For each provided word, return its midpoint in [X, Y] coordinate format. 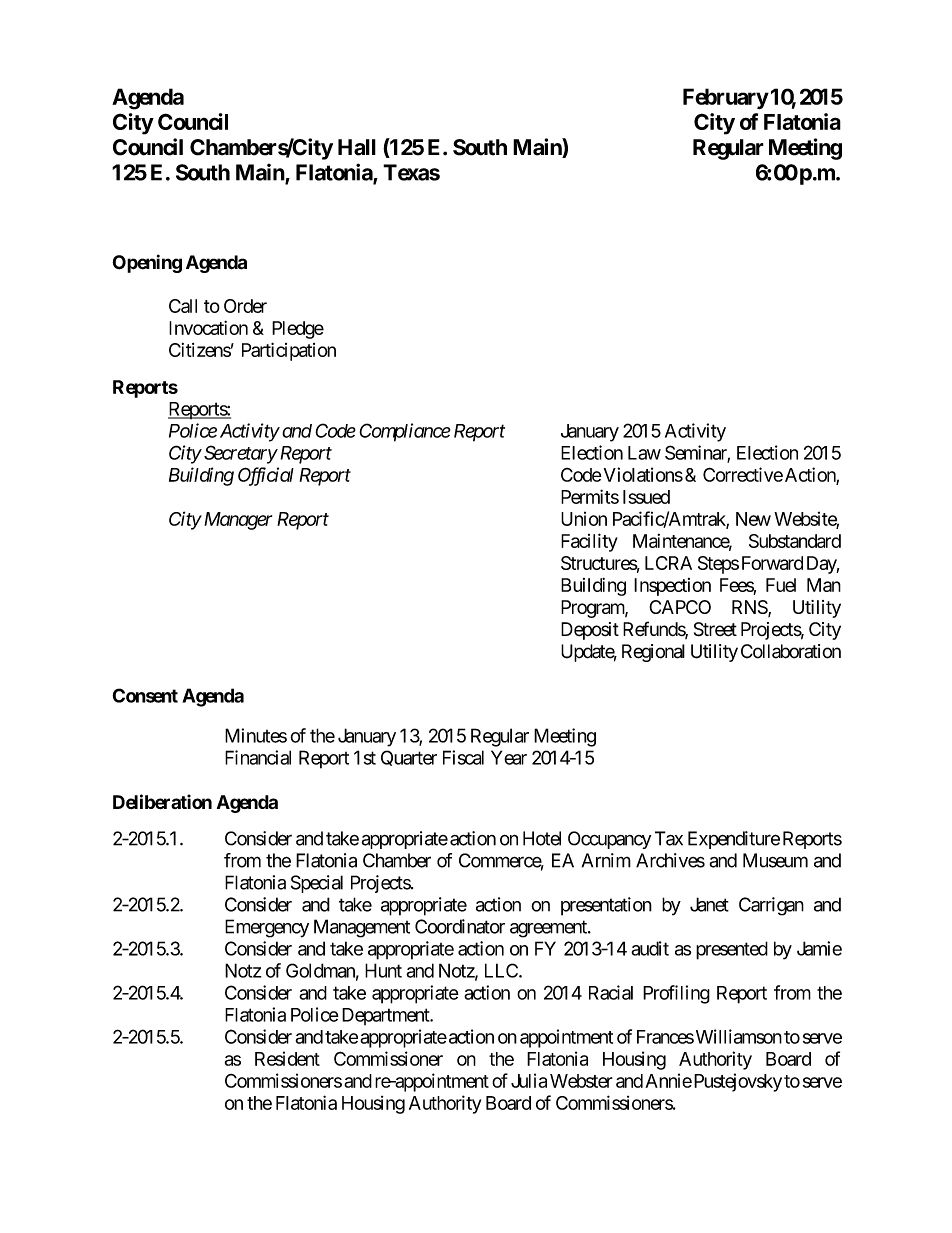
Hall [357, 147]
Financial [258, 757]
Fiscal [463, 757]
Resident [287, 1058]
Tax [669, 838]
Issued [646, 497]
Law [644, 453]
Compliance [405, 432]
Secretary [240, 454]
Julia [529, 1080]
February [726, 98]
